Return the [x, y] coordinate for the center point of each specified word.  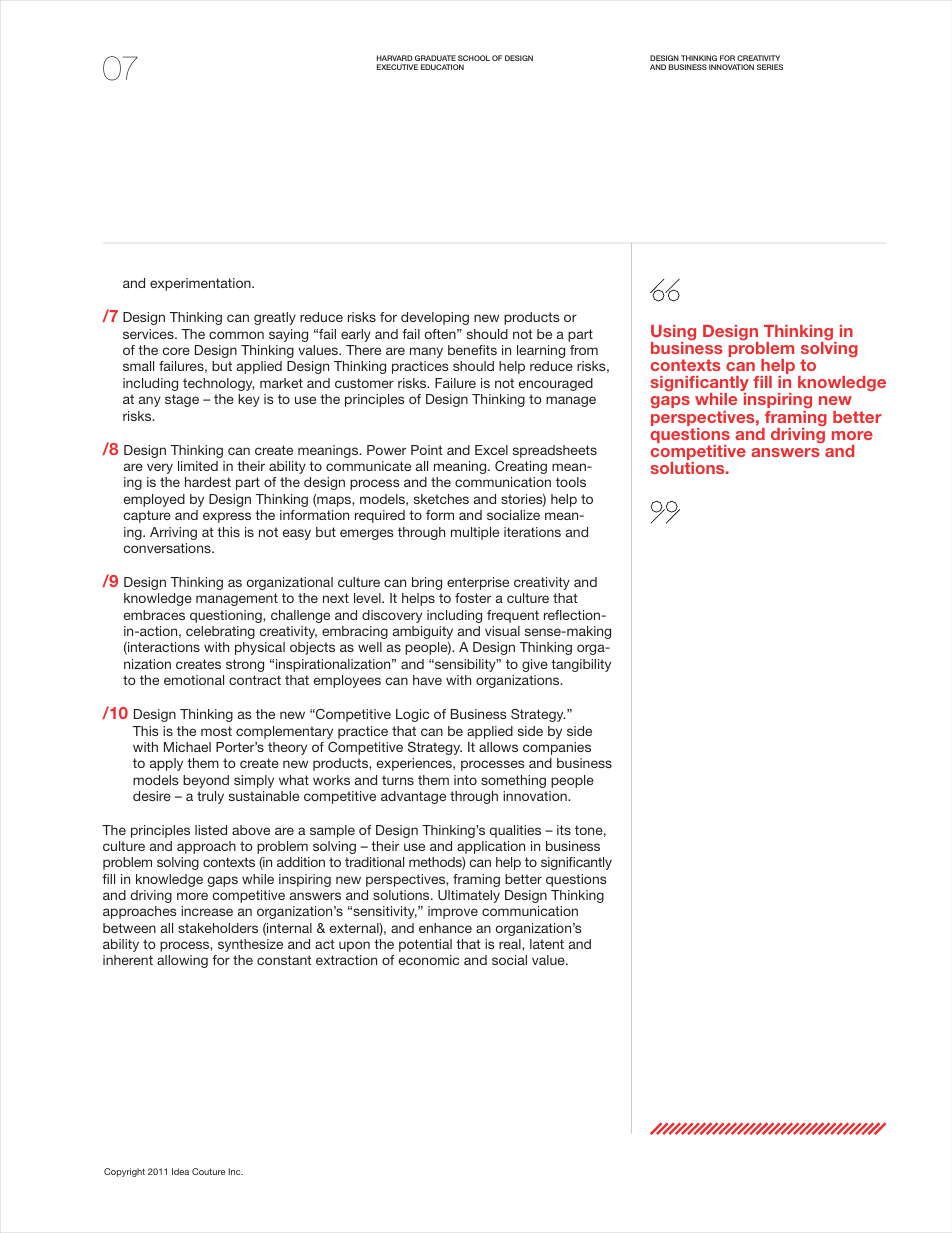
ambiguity [423, 632]
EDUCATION [442, 67]
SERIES [770, 67]
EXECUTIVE [397, 67]
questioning [227, 616]
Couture [208, 1171]
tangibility [581, 665]
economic [429, 960]
